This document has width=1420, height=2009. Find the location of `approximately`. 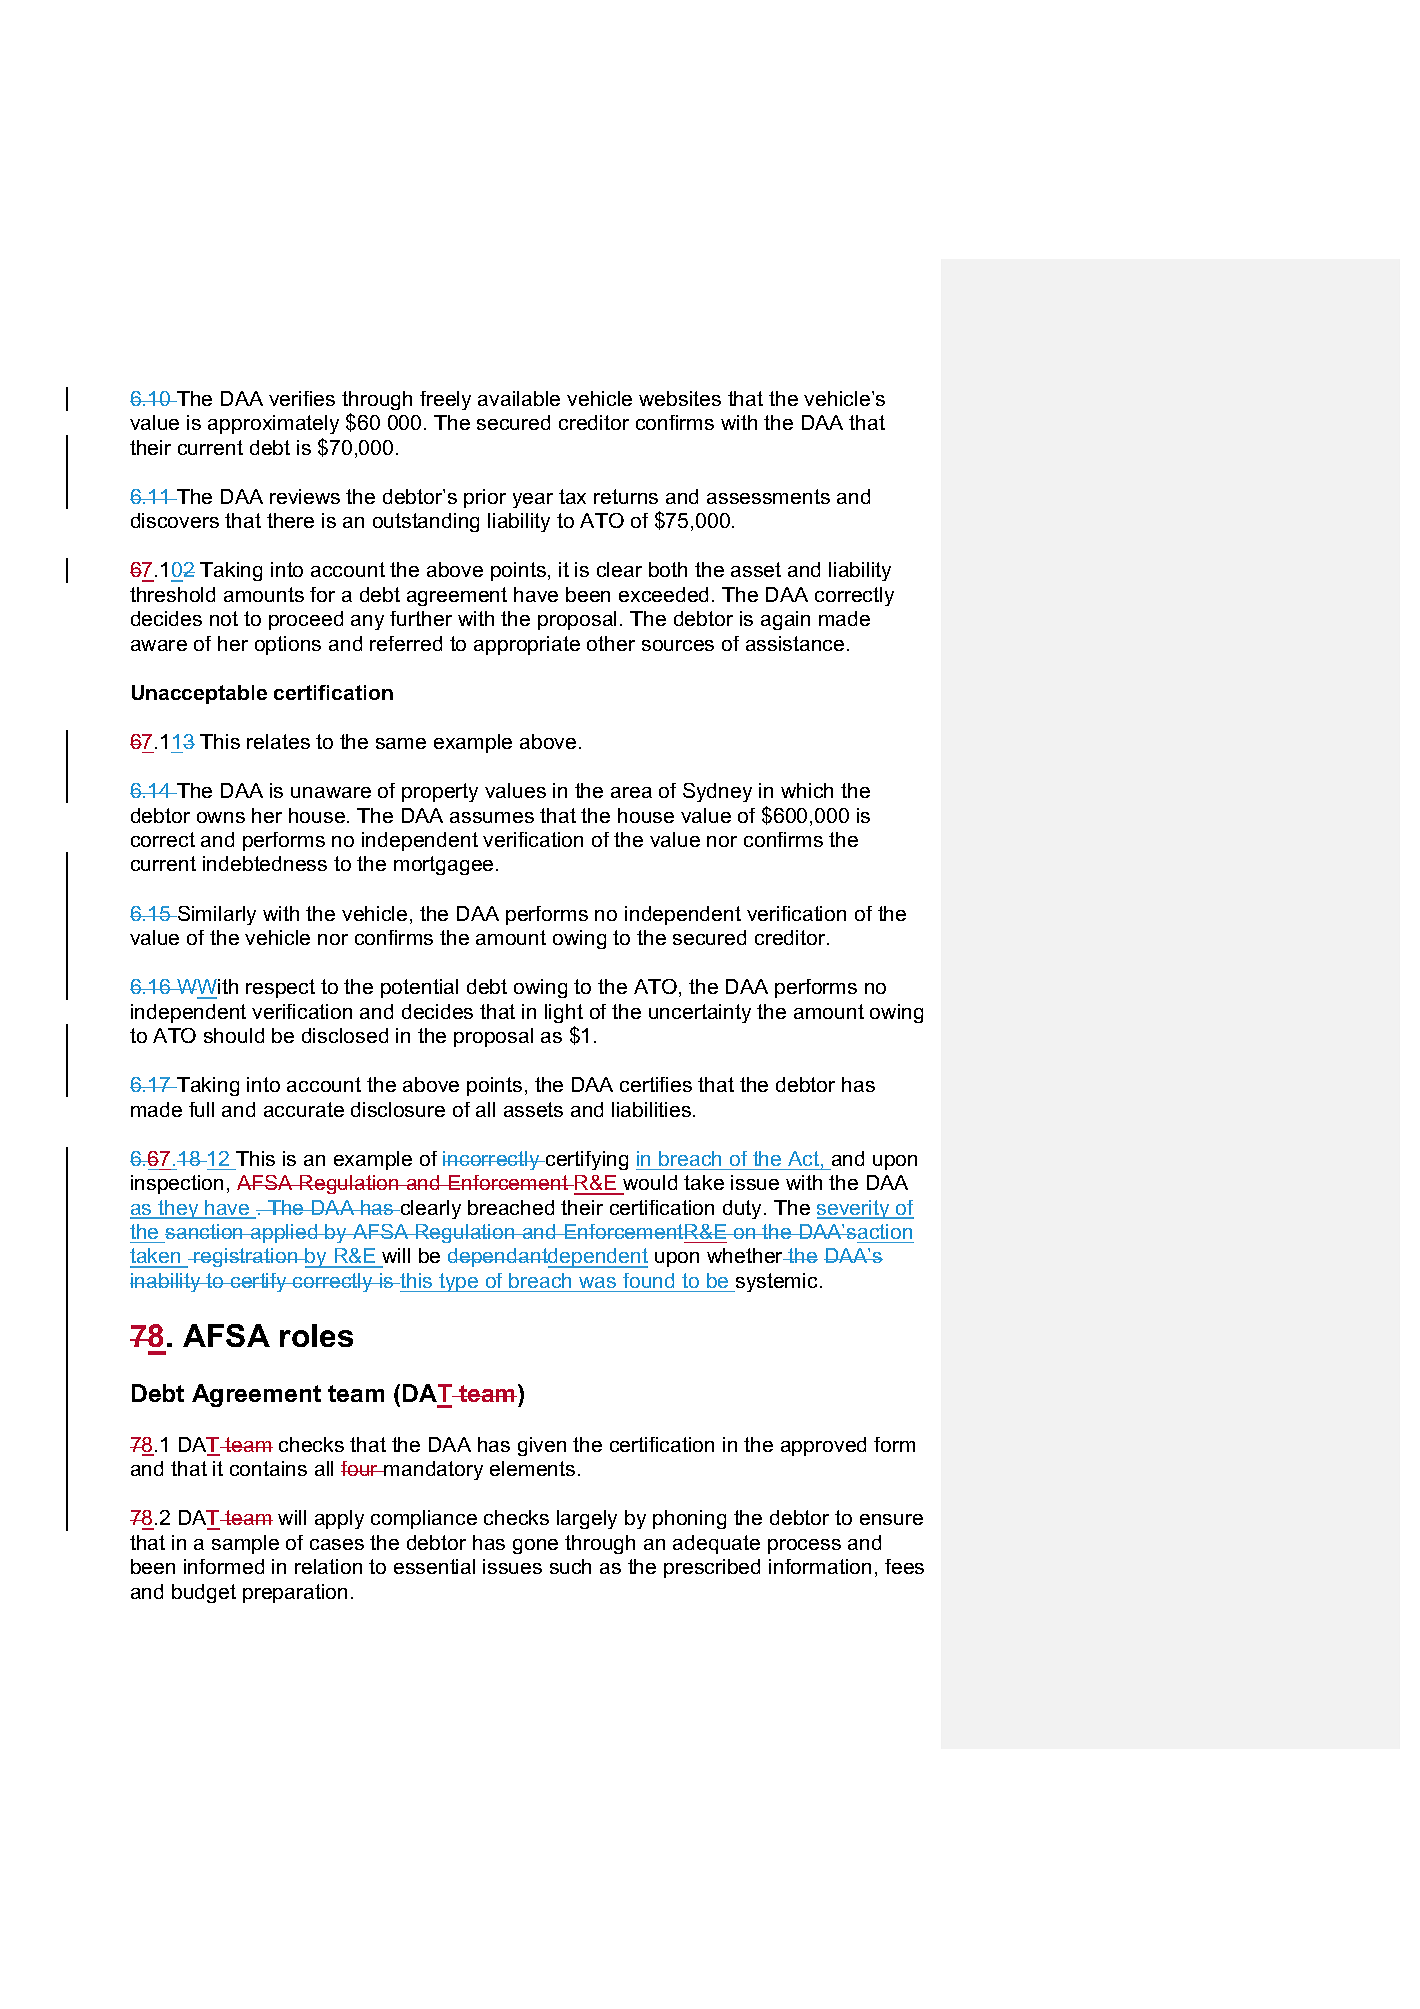

approximately is located at coordinates (273, 424).
